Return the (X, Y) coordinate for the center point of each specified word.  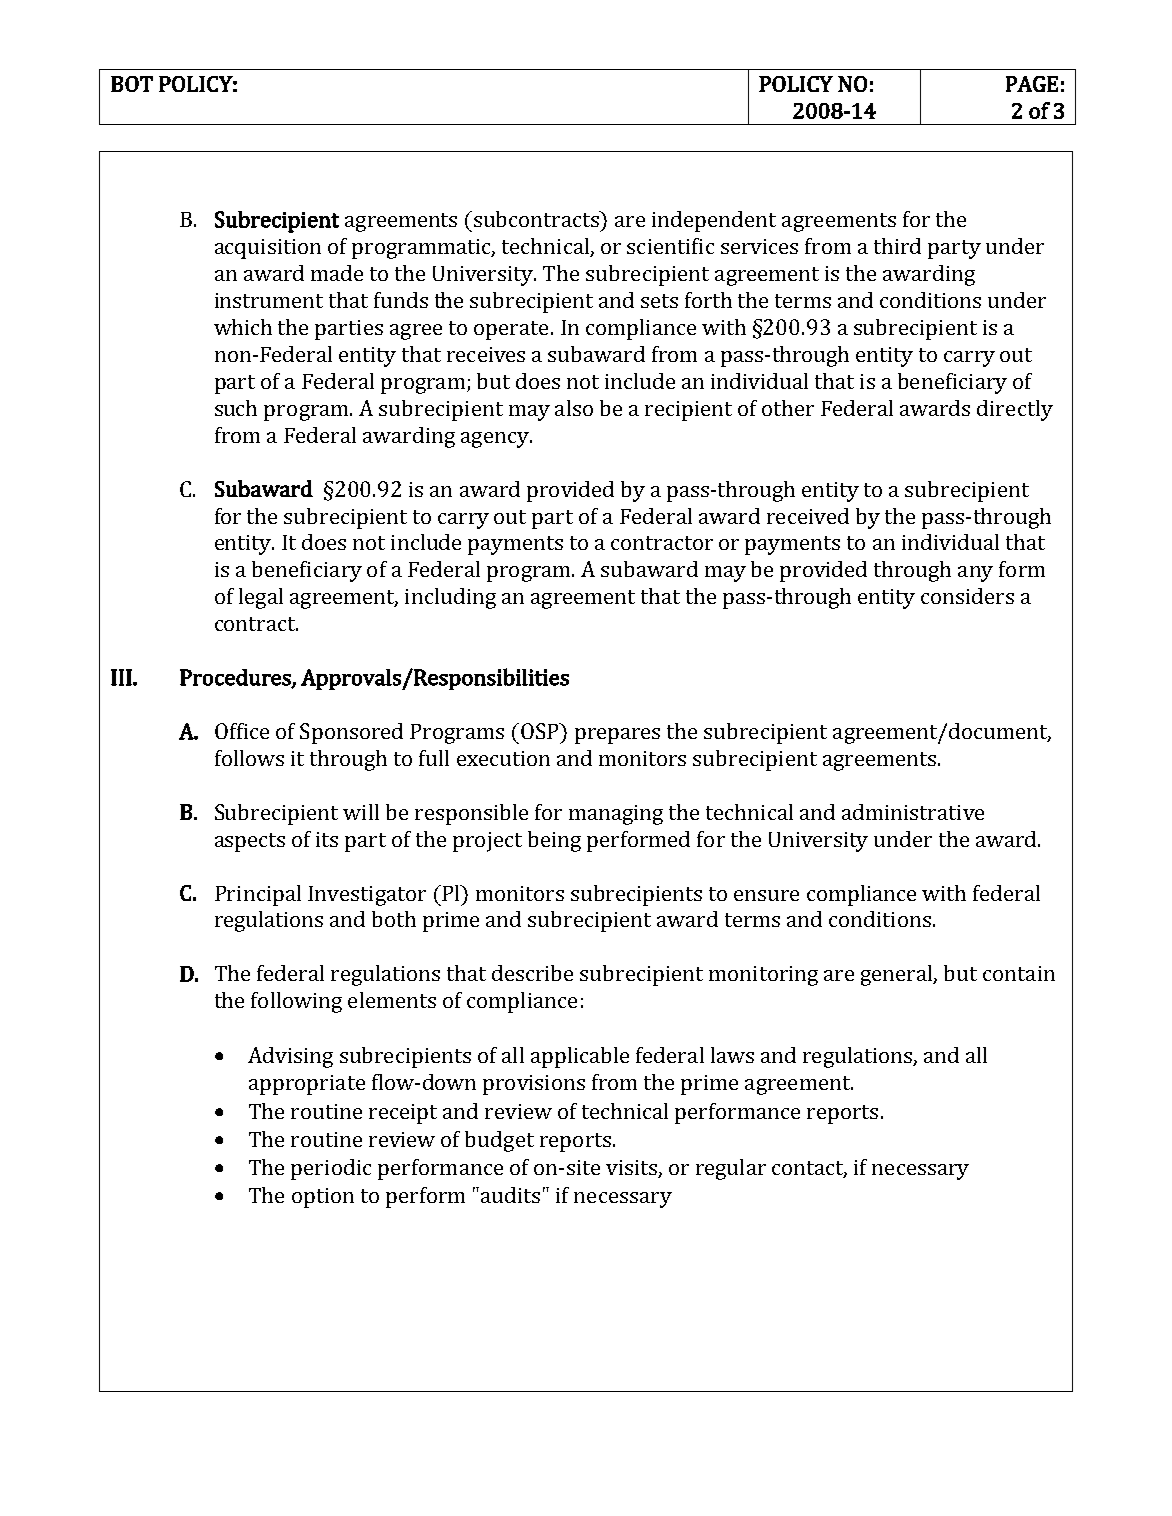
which (243, 327)
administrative (913, 812)
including (450, 598)
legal (261, 598)
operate (511, 330)
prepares (617, 736)
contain (1019, 973)
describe (532, 973)
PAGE (1032, 84)
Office (242, 731)
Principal (258, 895)
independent (714, 221)
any (975, 574)
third (897, 246)
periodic (331, 1169)
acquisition (268, 249)
